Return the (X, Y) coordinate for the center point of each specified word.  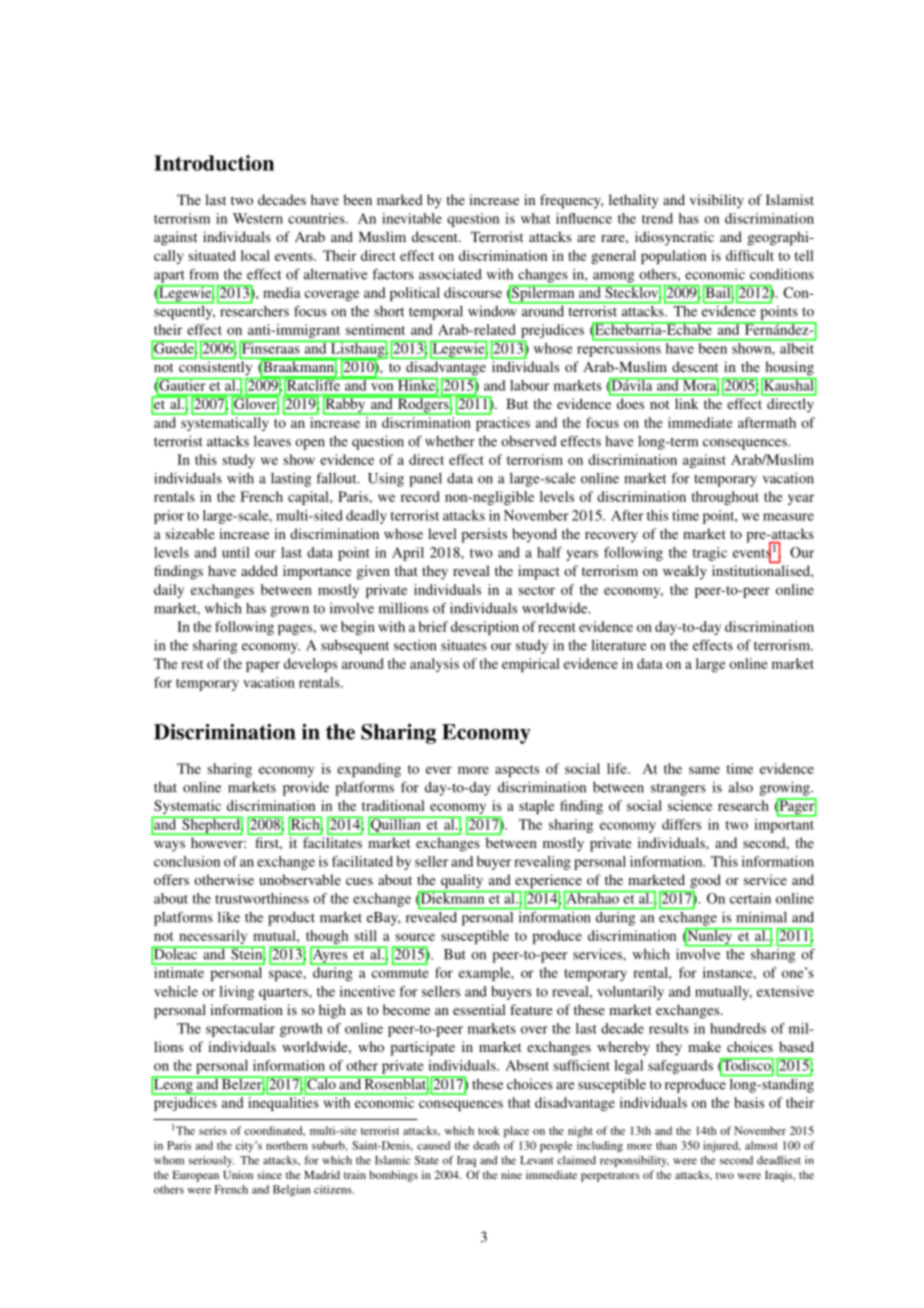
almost (761, 1145)
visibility (717, 201)
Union (238, 1174)
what (535, 218)
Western (258, 218)
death (486, 1145)
